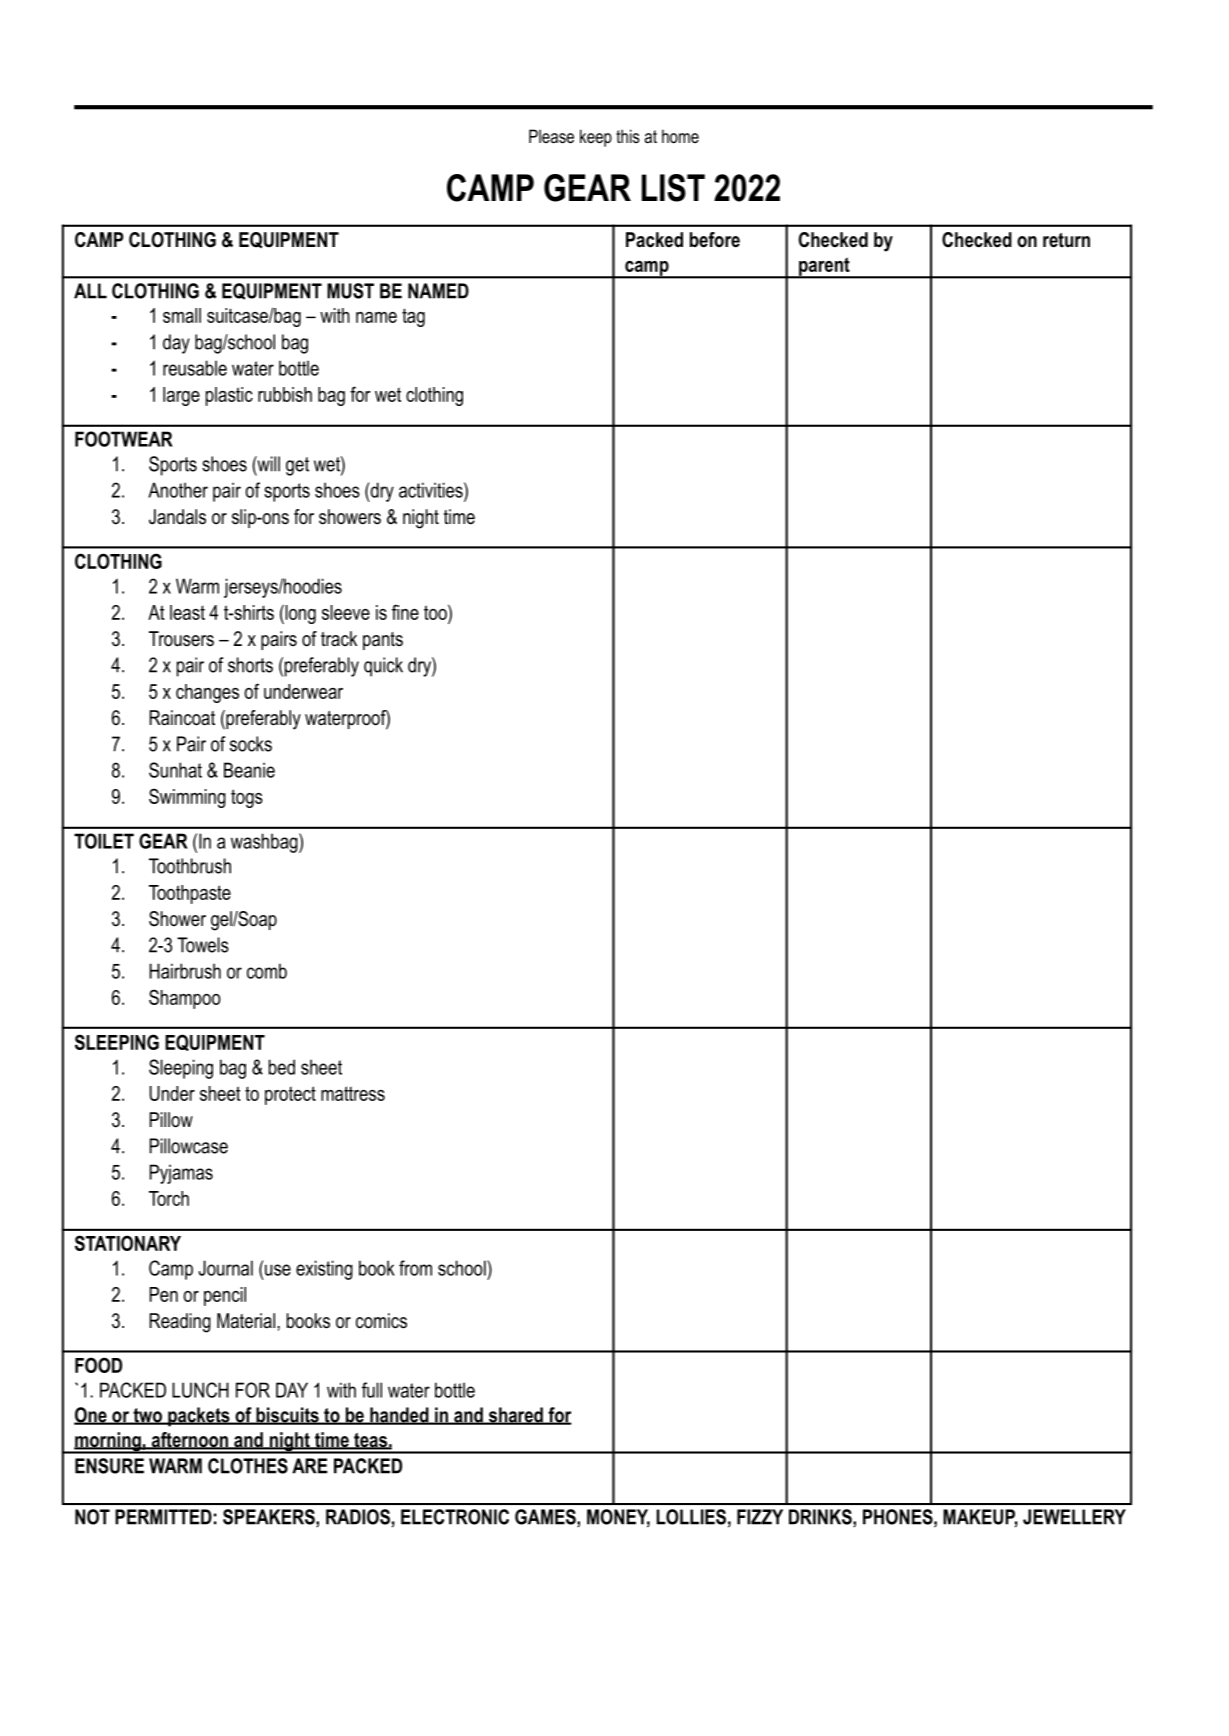 This screenshot has height=1736, width=1229. I want to click on return, so click(1066, 240).
